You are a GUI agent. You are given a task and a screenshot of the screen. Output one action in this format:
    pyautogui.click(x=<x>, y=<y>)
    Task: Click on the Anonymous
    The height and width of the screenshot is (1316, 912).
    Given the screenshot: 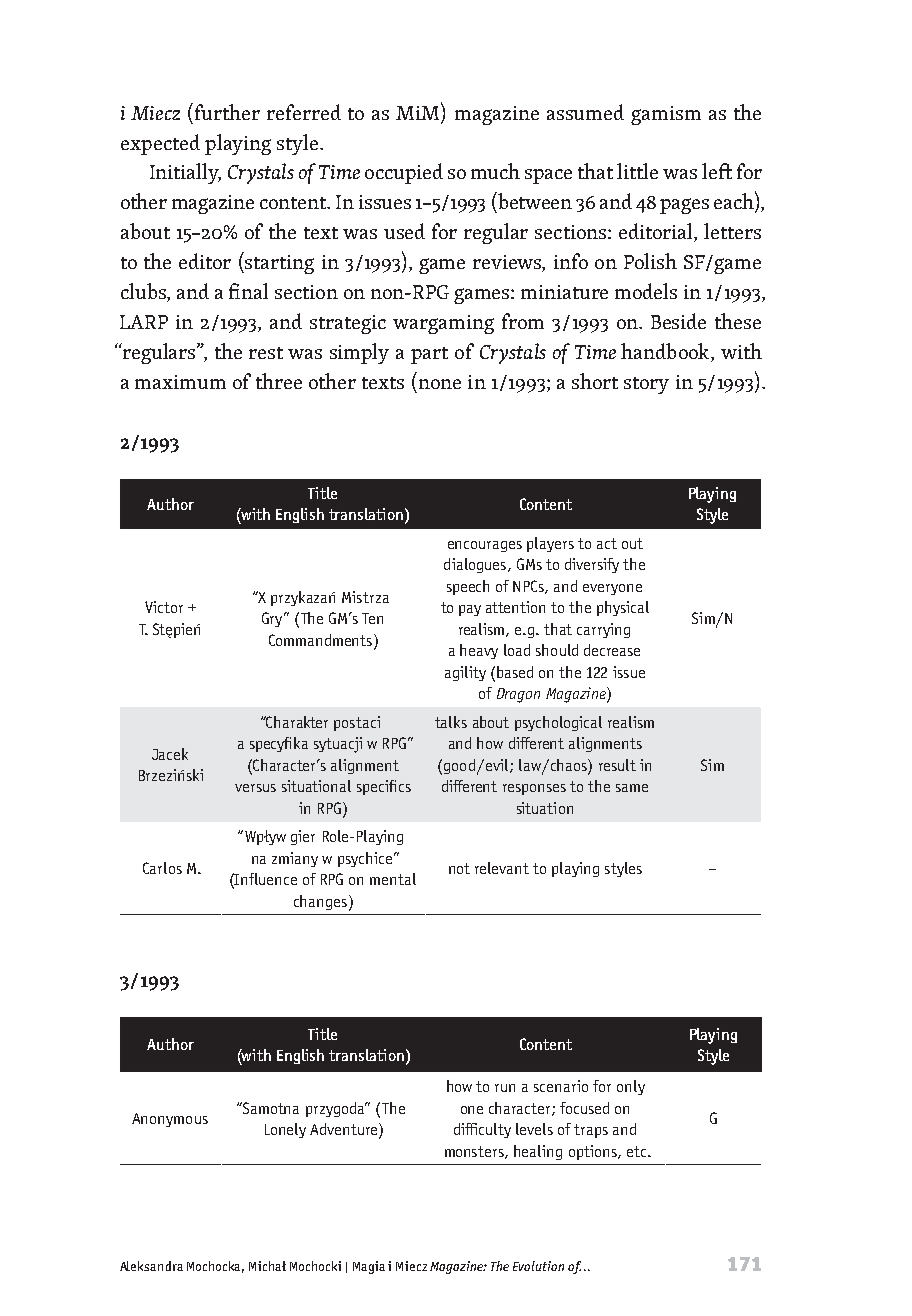 What is the action you would take?
    pyautogui.click(x=170, y=1120)
